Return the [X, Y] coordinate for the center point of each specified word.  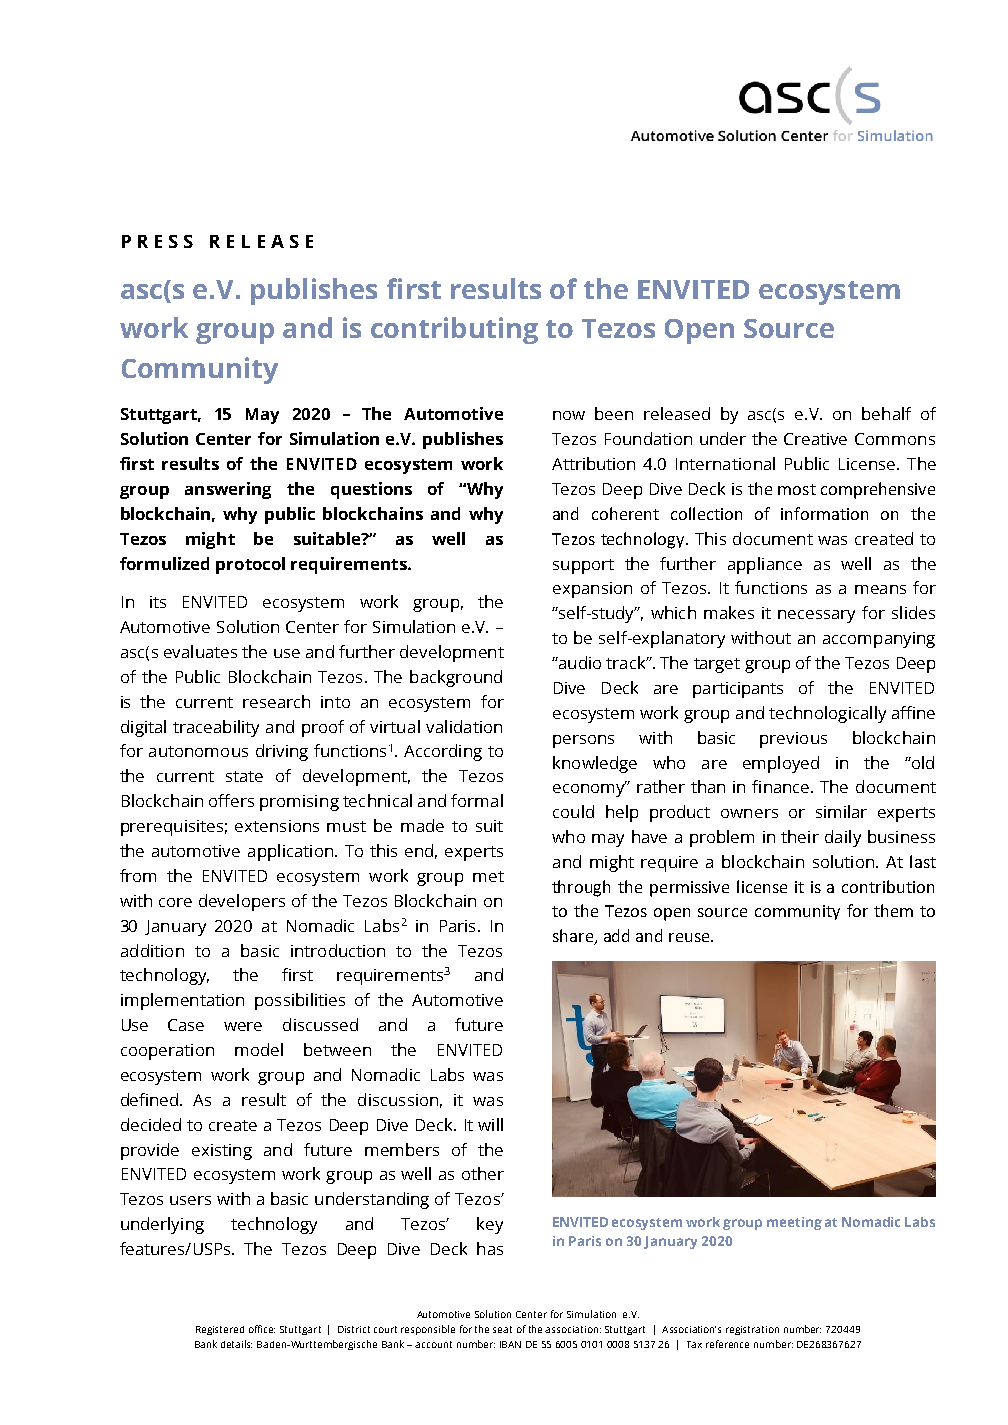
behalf [886, 413]
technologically [827, 714]
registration [752, 1330]
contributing [454, 330]
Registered [220, 1330]
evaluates [200, 651]
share [574, 936]
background [456, 678]
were [243, 1026]
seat [502, 1329]
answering [228, 490]
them [893, 910]
